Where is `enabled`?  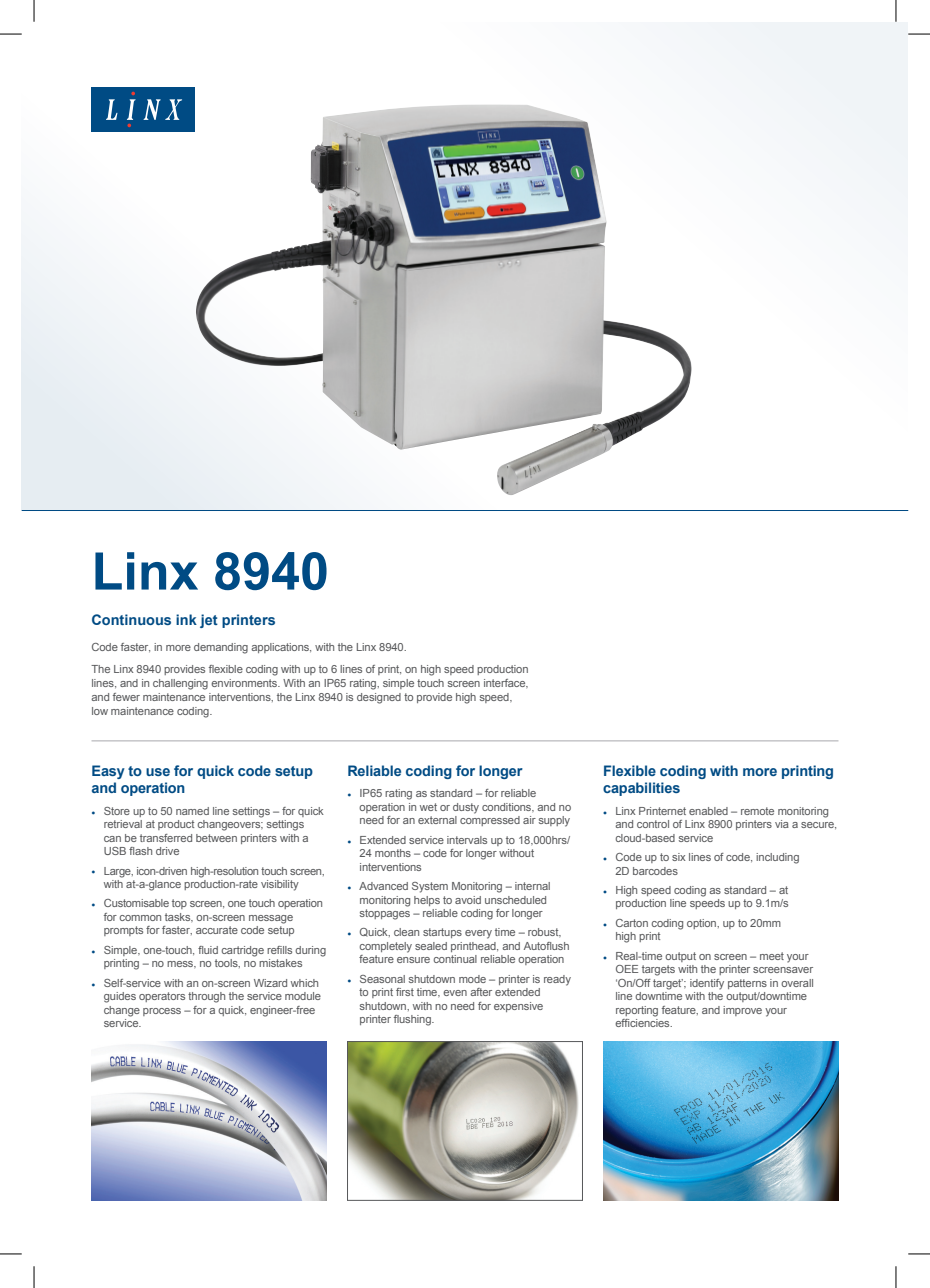 enabled is located at coordinates (708, 811).
